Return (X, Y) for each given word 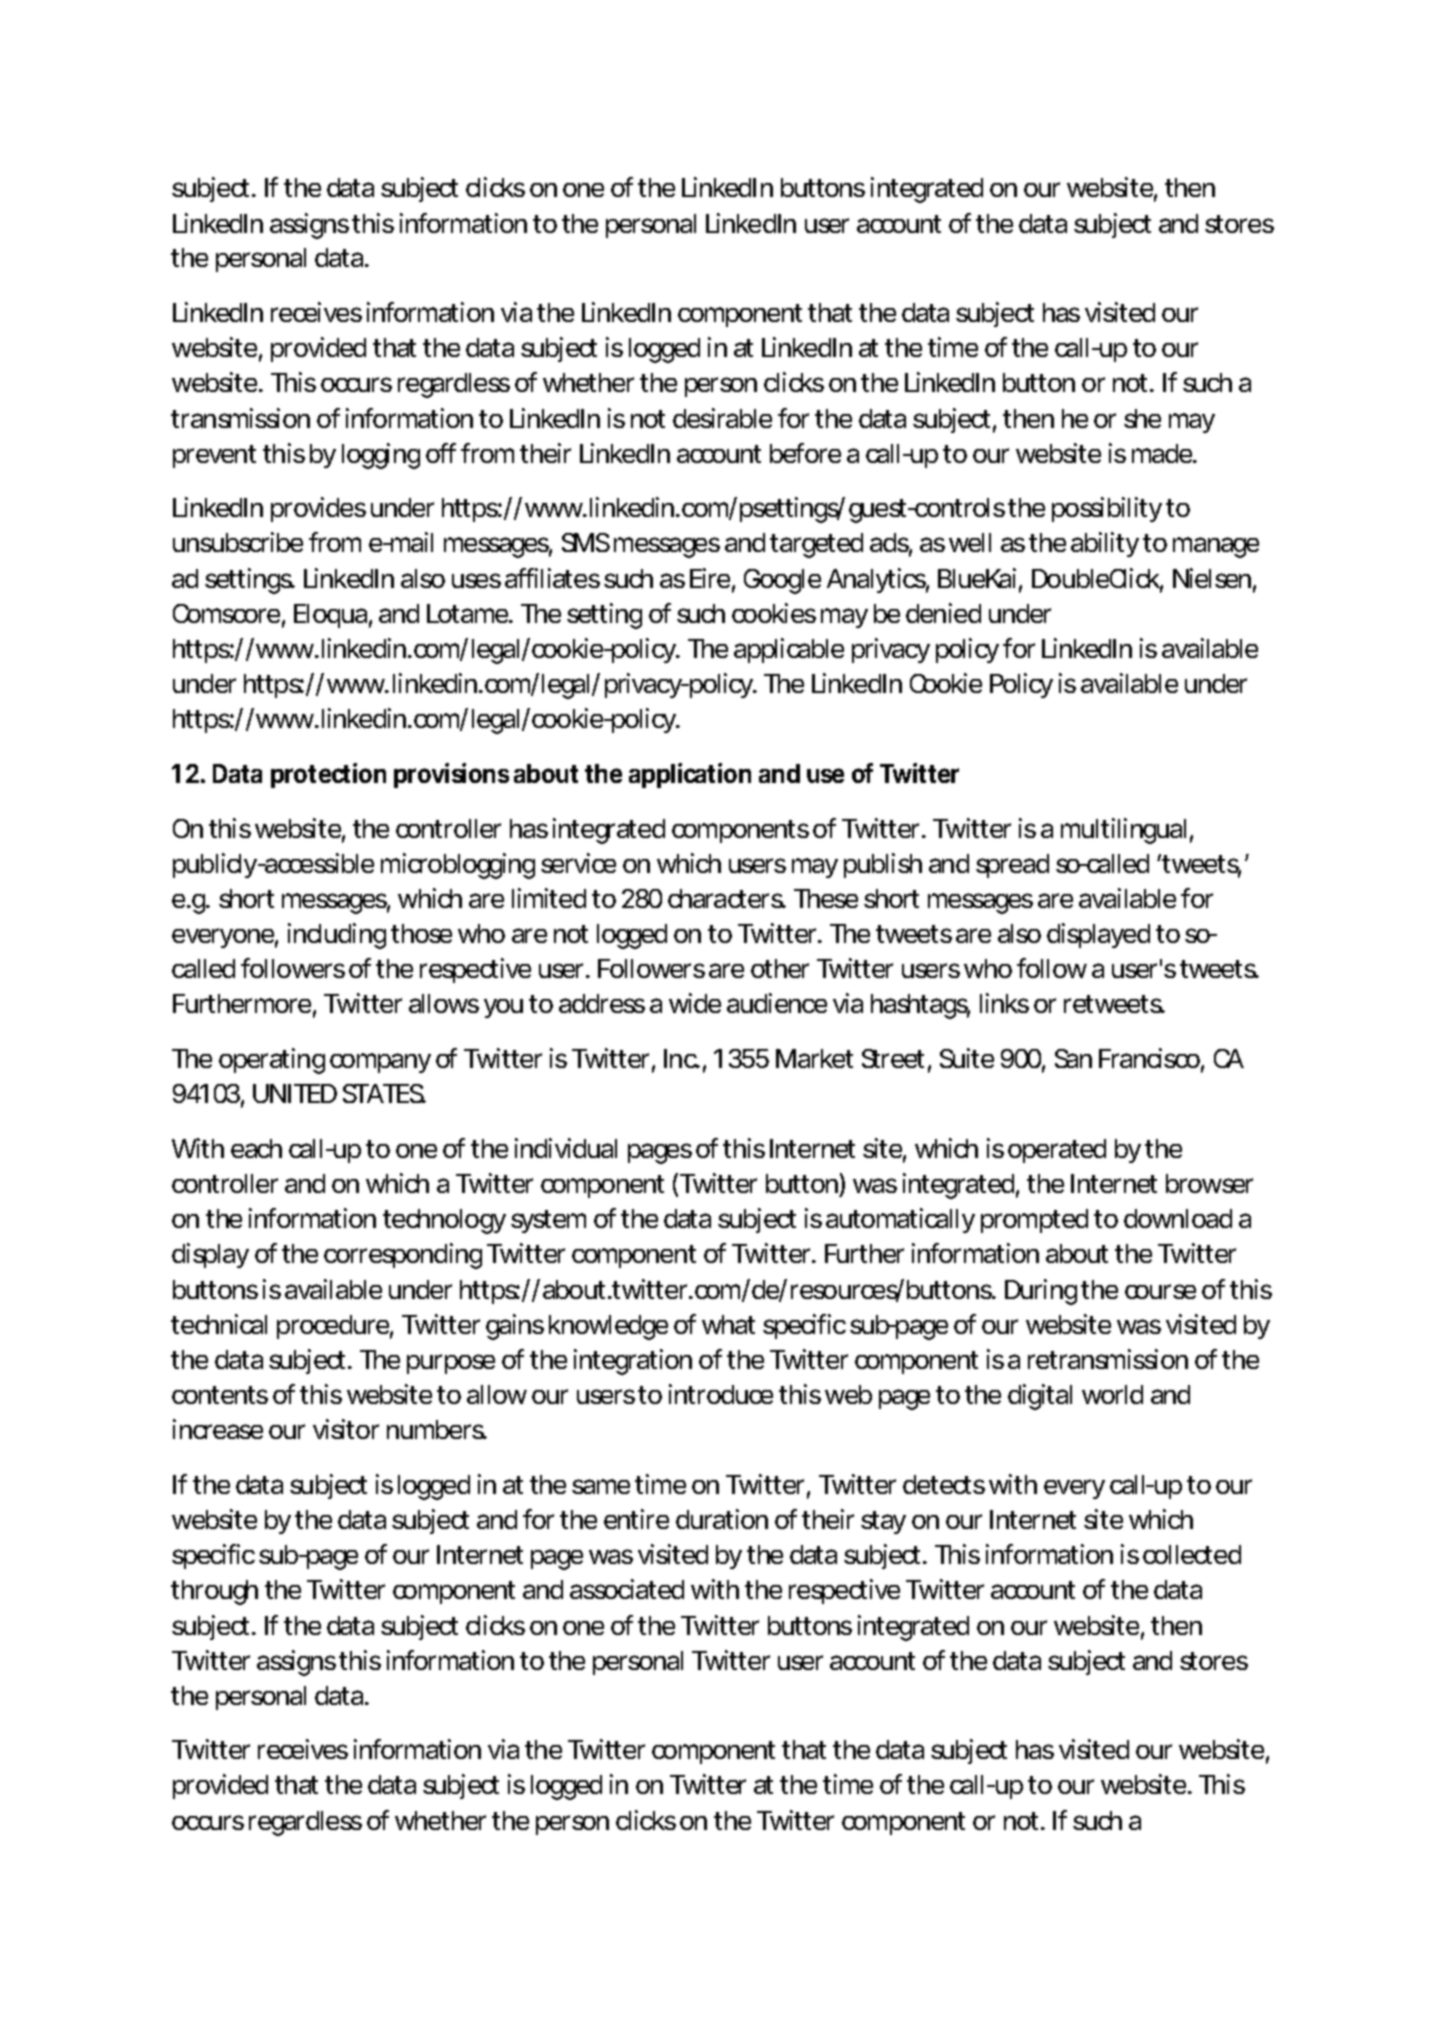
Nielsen (1210, 578)
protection (327, 775)
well (970, 542)
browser (1209, 1183)
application (688, 775)
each (254, 1148)
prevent (214, 456)
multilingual (1123, 831)
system (545, 1221)
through (213, 1592)
